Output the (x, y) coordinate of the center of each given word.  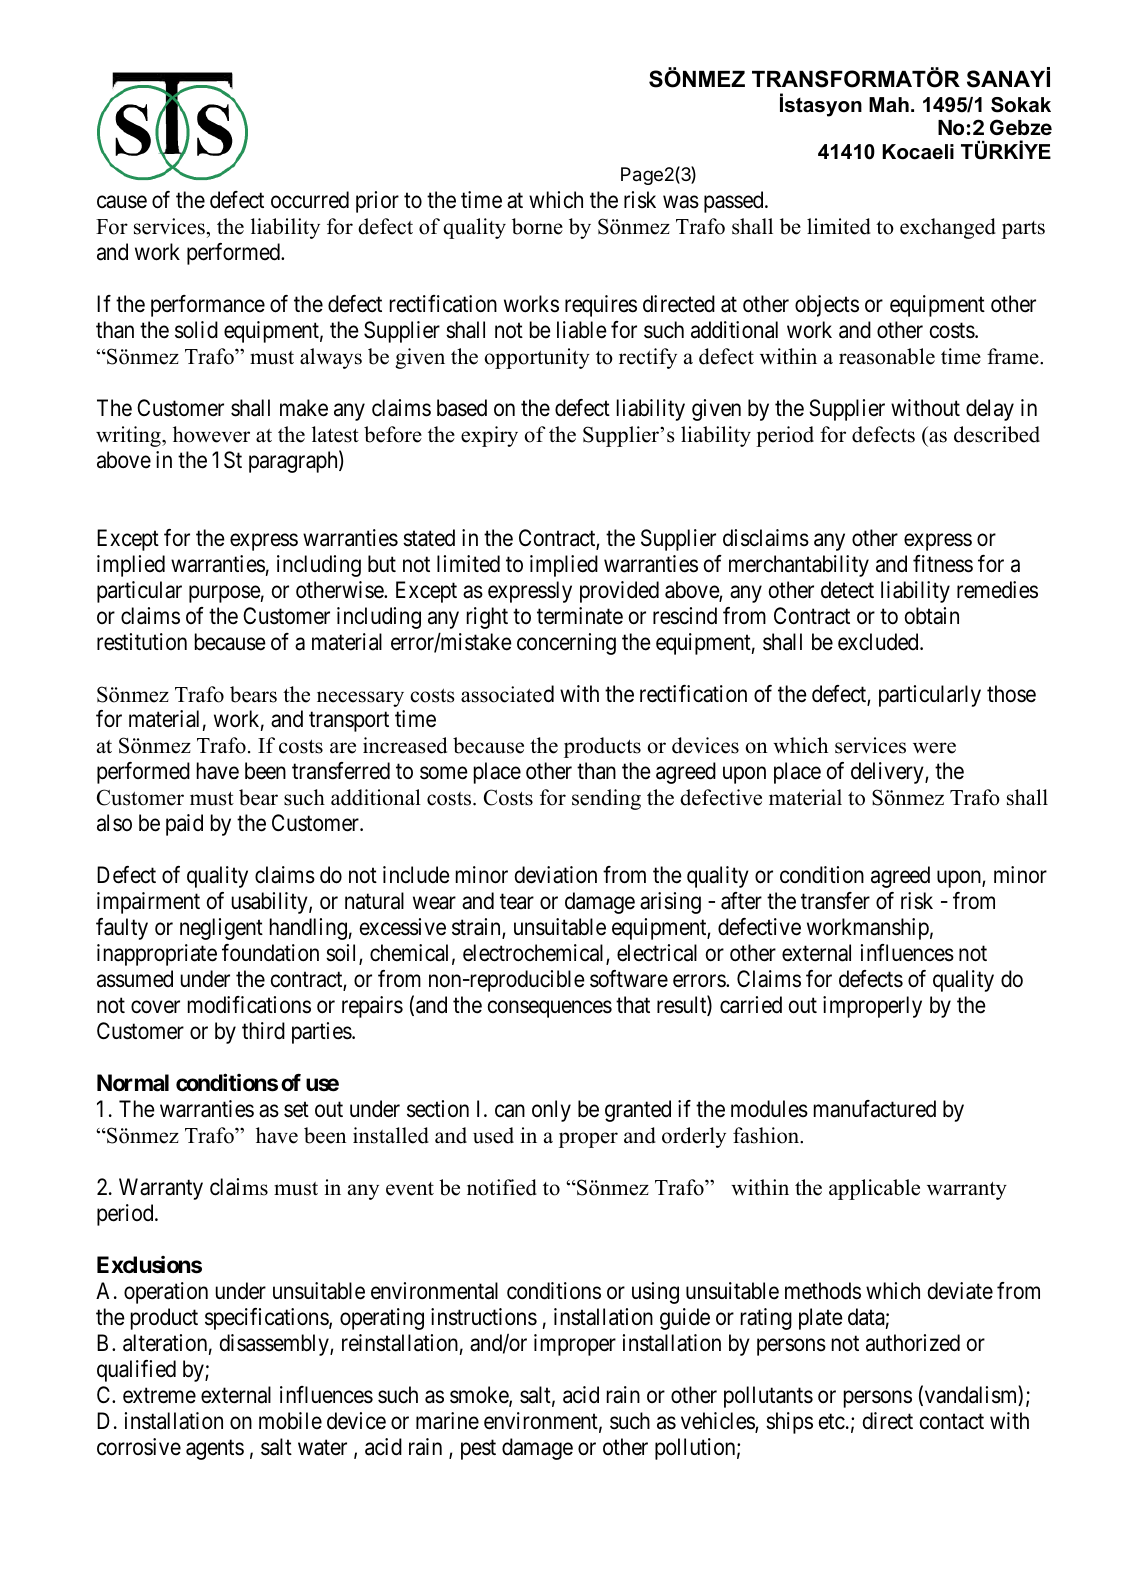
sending (606, 799)
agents (215, 1450)
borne (537, 226)
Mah (889, 105)
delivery (888, 773)
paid (184, 825)
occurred (310, 200)
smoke (480, 1396)
